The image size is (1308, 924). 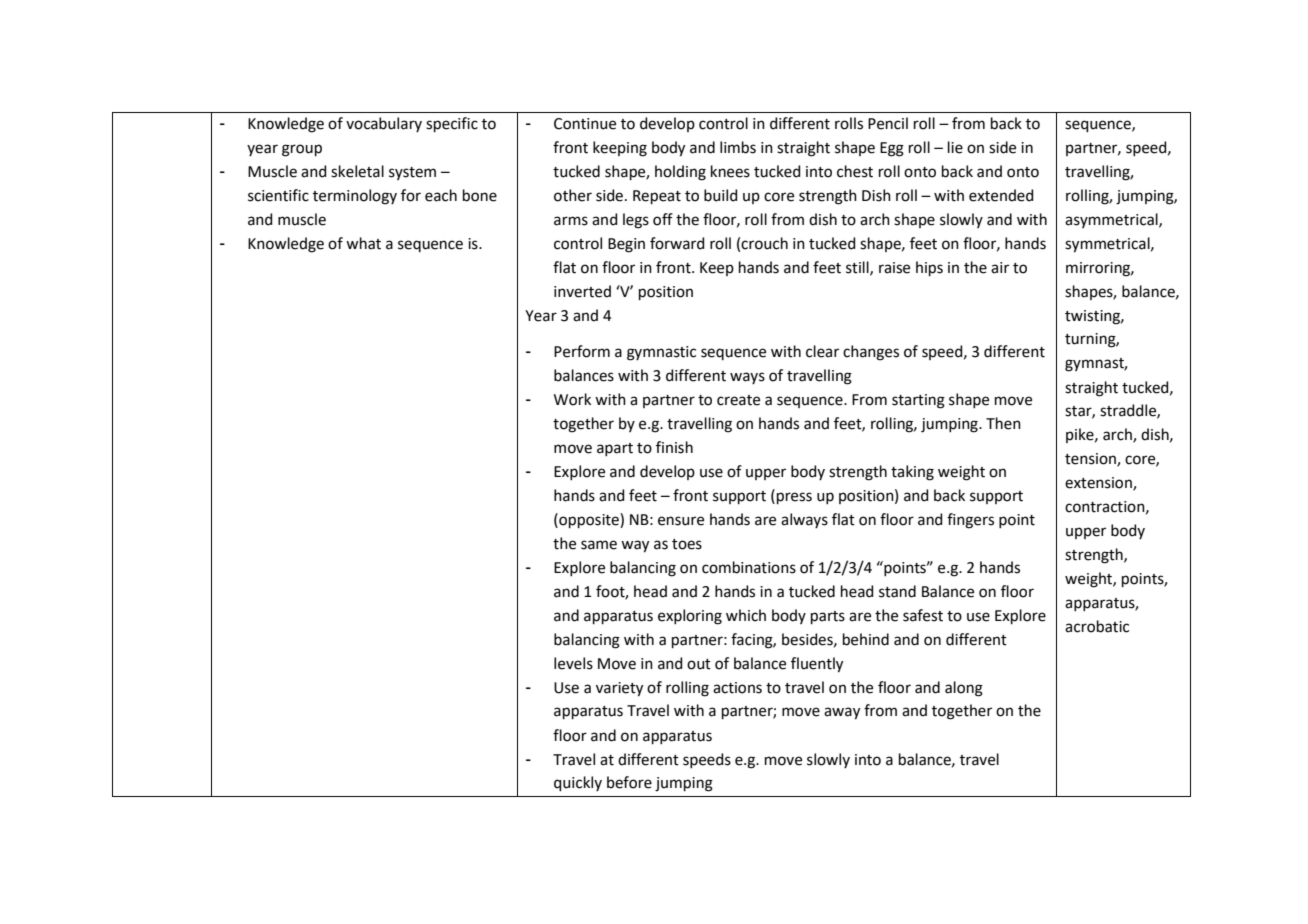 What do you see at coordinates (738, 147) in the document?
I see `limbs` at bounding box center [738, 147].
